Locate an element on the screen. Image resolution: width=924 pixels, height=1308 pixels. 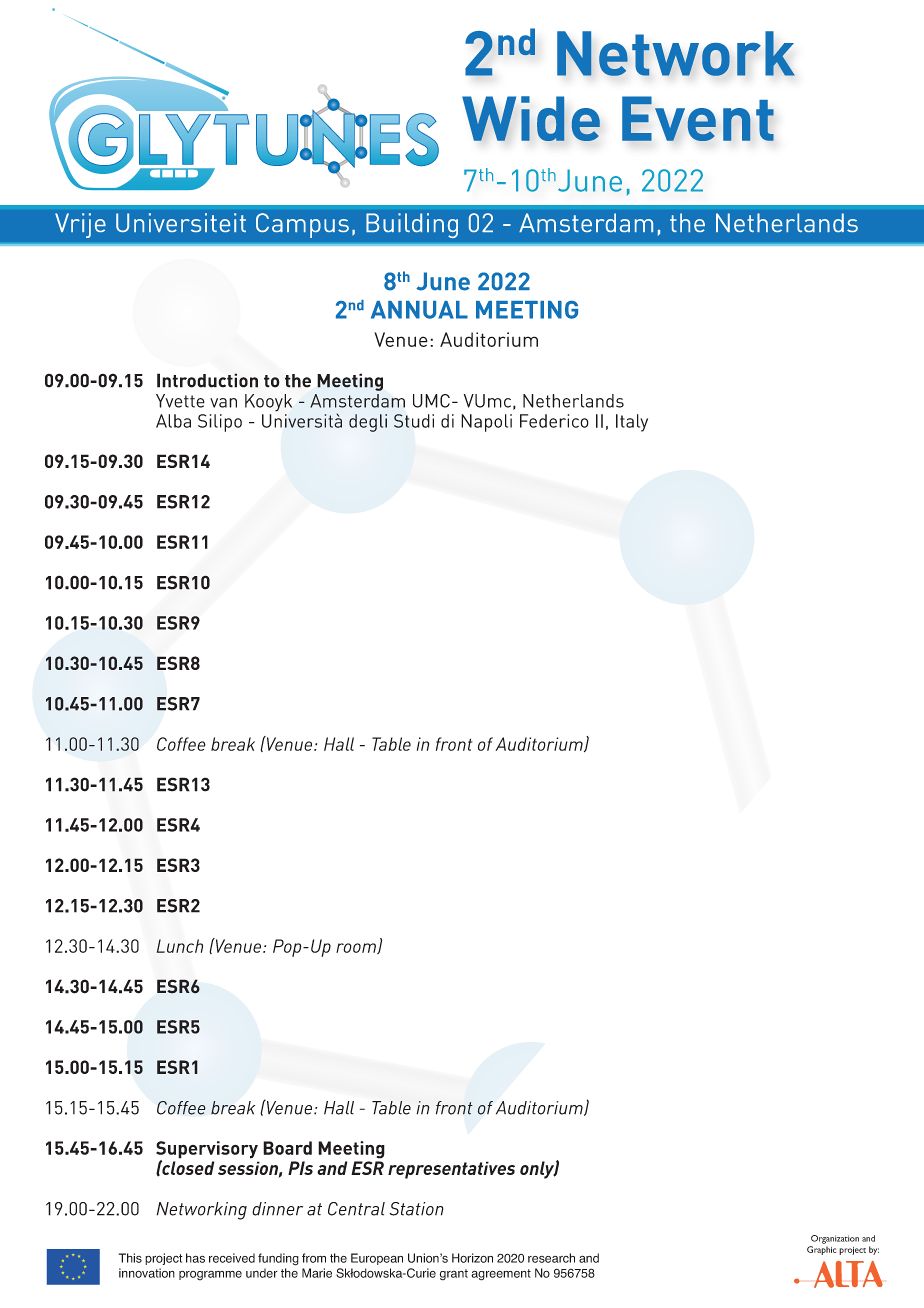
representatives is located at coordinates (451, 1170).
